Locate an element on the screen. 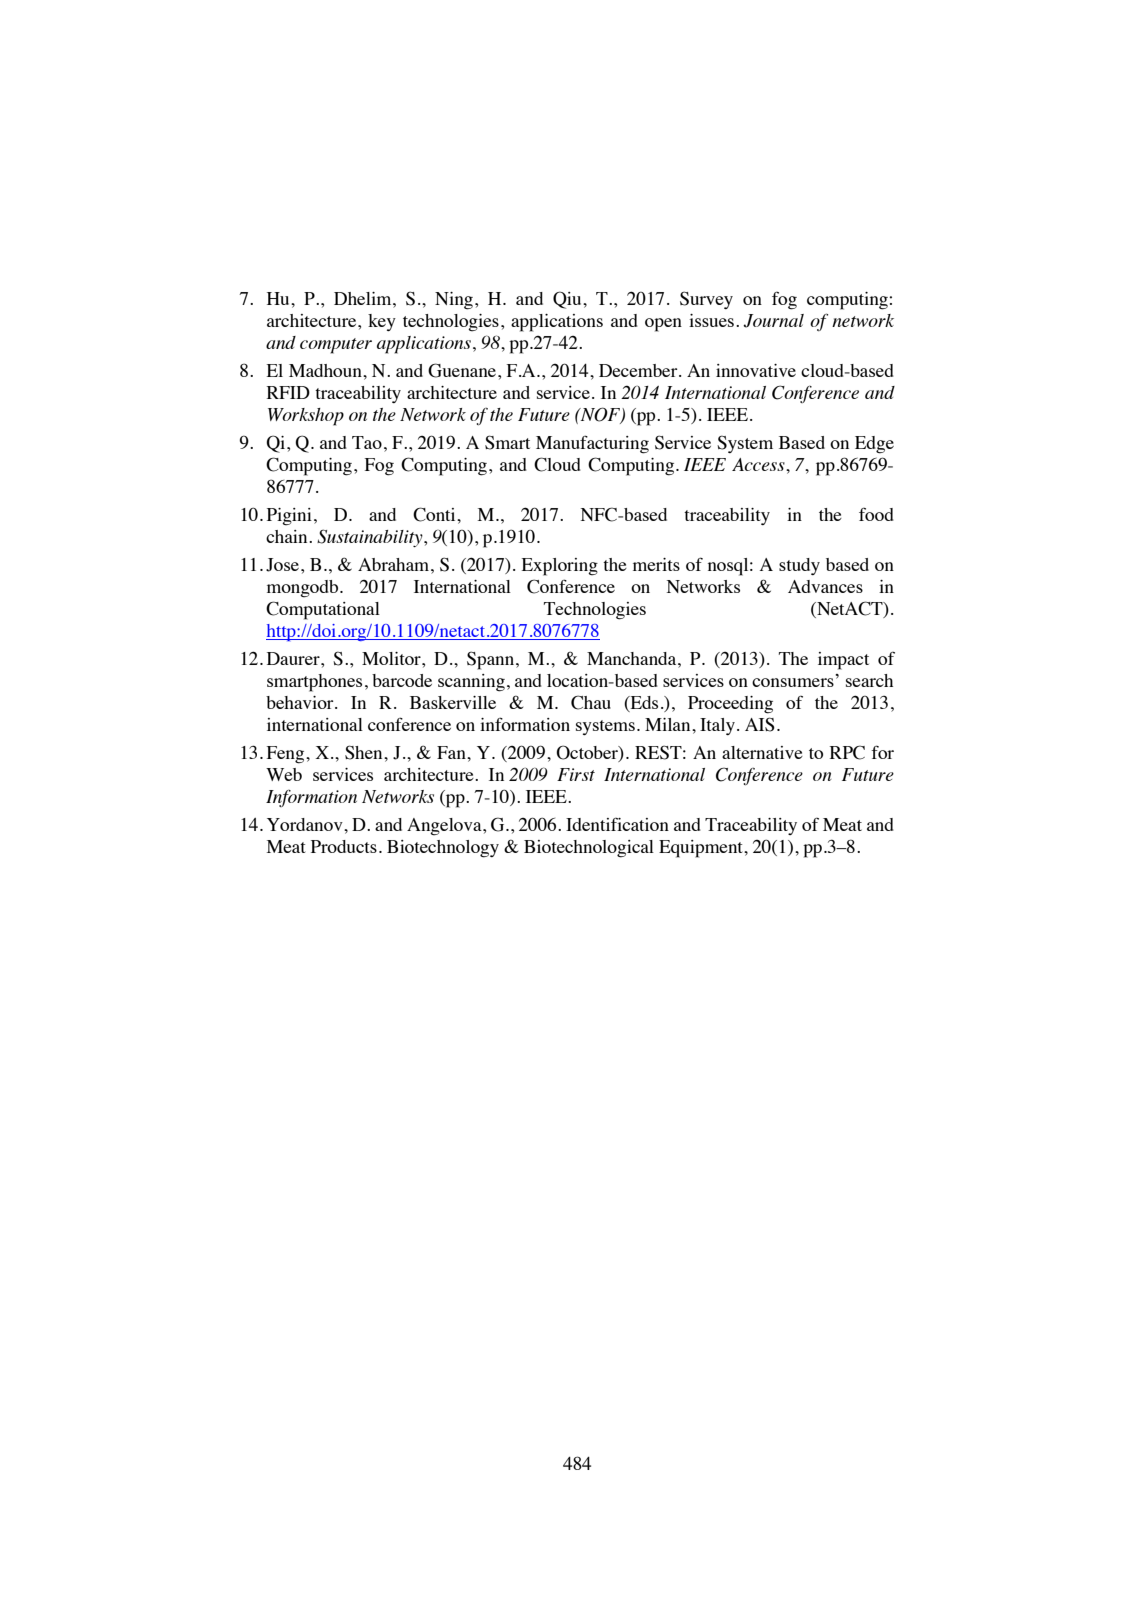  Chau is located at coordinates (591, 702).
